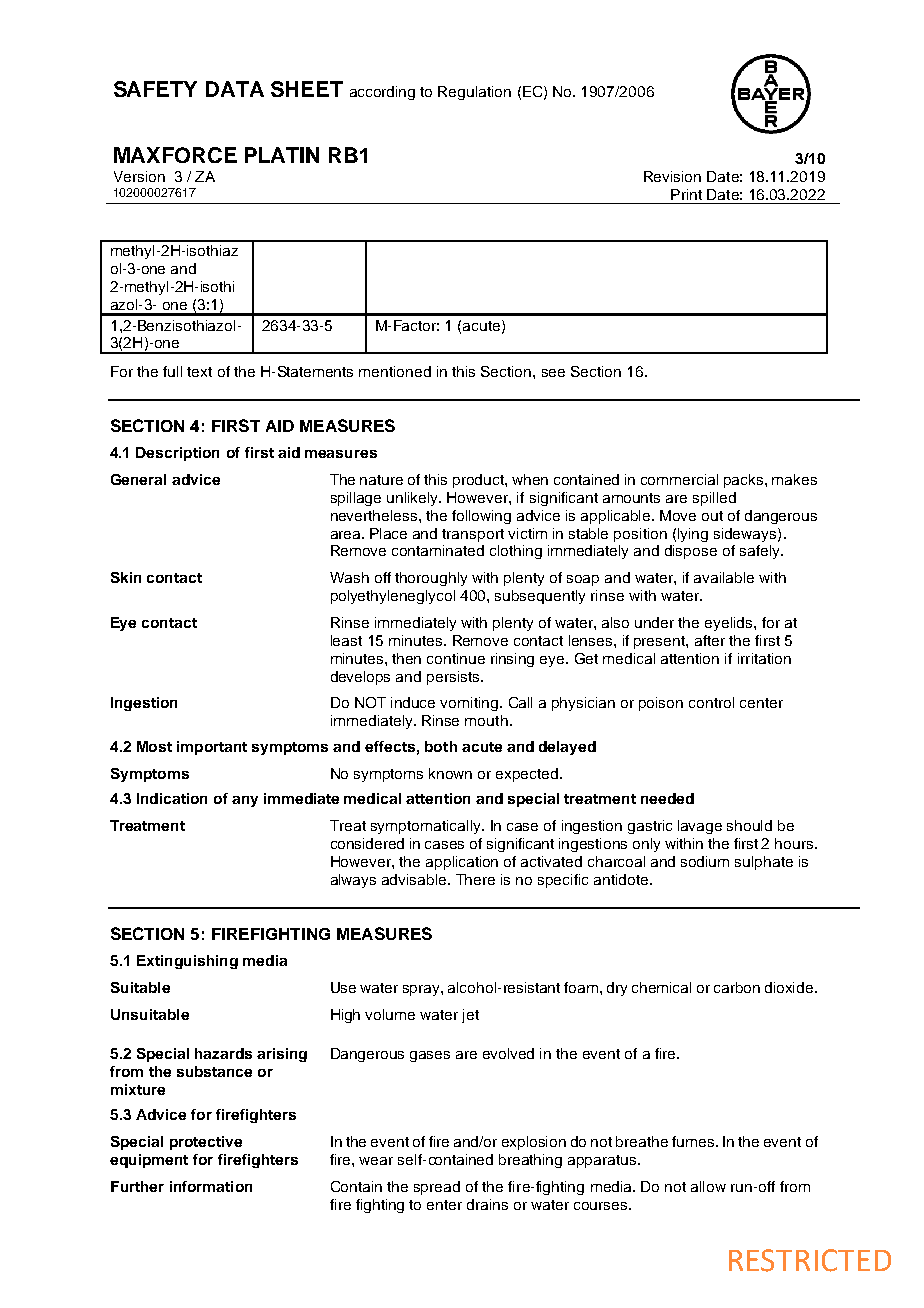 The height and width of the document is (1308, 924). I want to click on information, so click(211, 1186).
